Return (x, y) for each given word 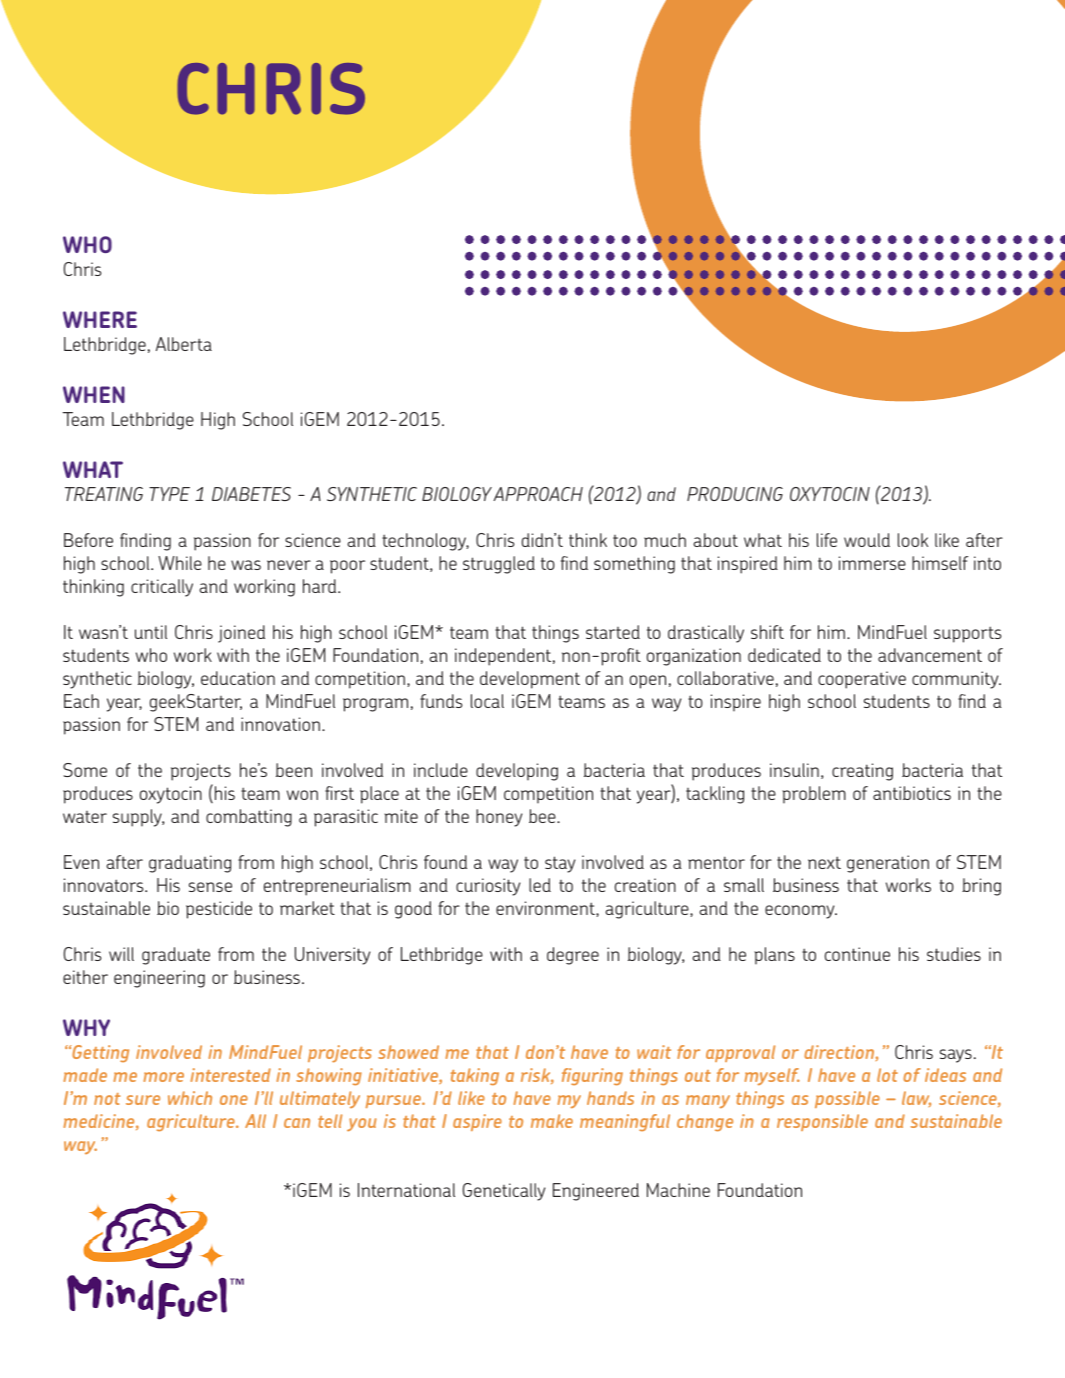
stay (560, 864)
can (297, 1123)
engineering (159, 979)
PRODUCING (735, 494)
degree (573, 956)
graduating (190, 864)
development (530, 680)
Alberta (184, 344)
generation (888, 864)
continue (857, 954)
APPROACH (538, 494)
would (867, 540)
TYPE (169, 494)
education (238, 678)
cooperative (862, 680)
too (625, 541)
